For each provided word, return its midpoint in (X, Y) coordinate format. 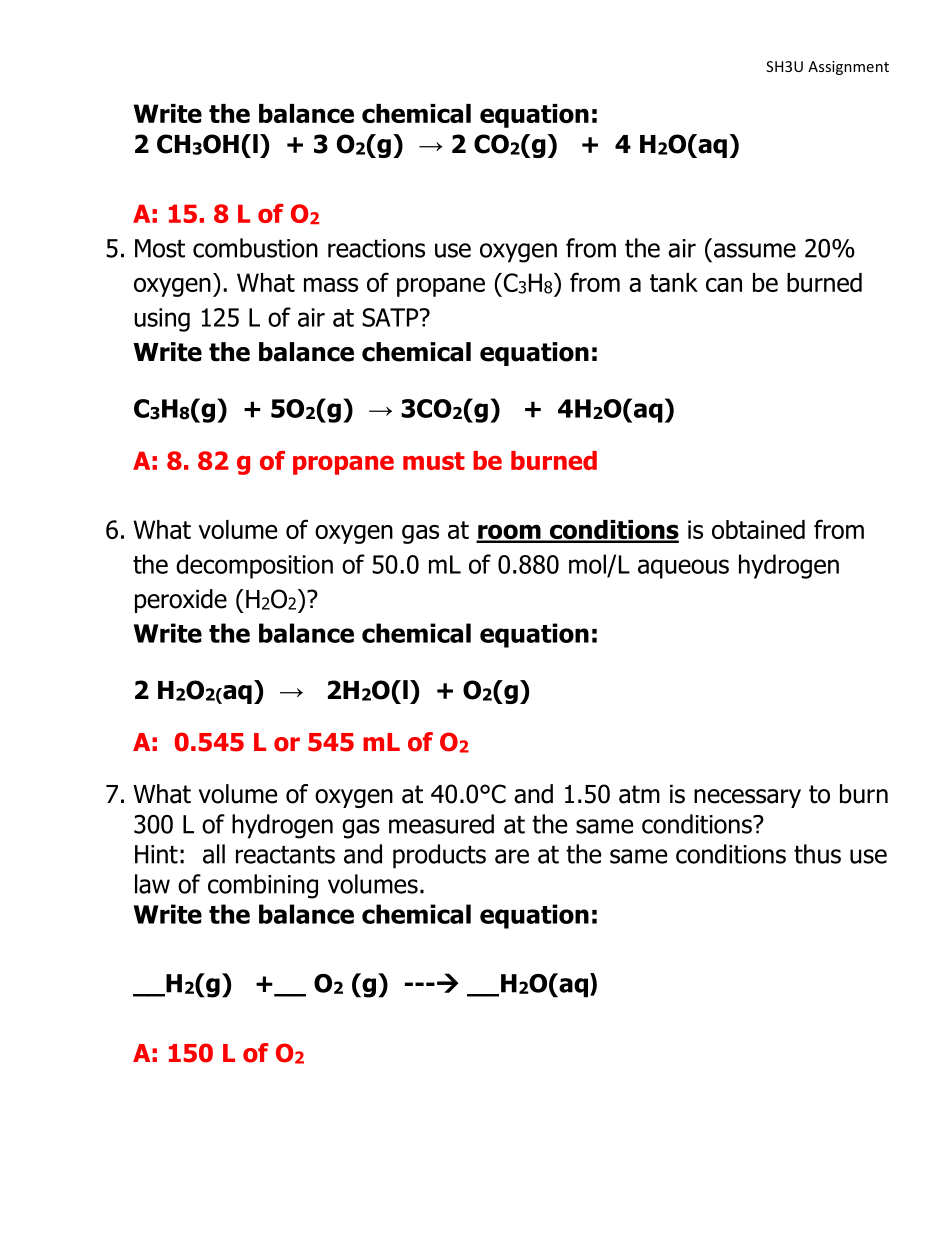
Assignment (848, 68)
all (214, 854)
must (434, 461)
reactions (376, 248)
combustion (255, 248)
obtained (758, 529)
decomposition (254, 566)
